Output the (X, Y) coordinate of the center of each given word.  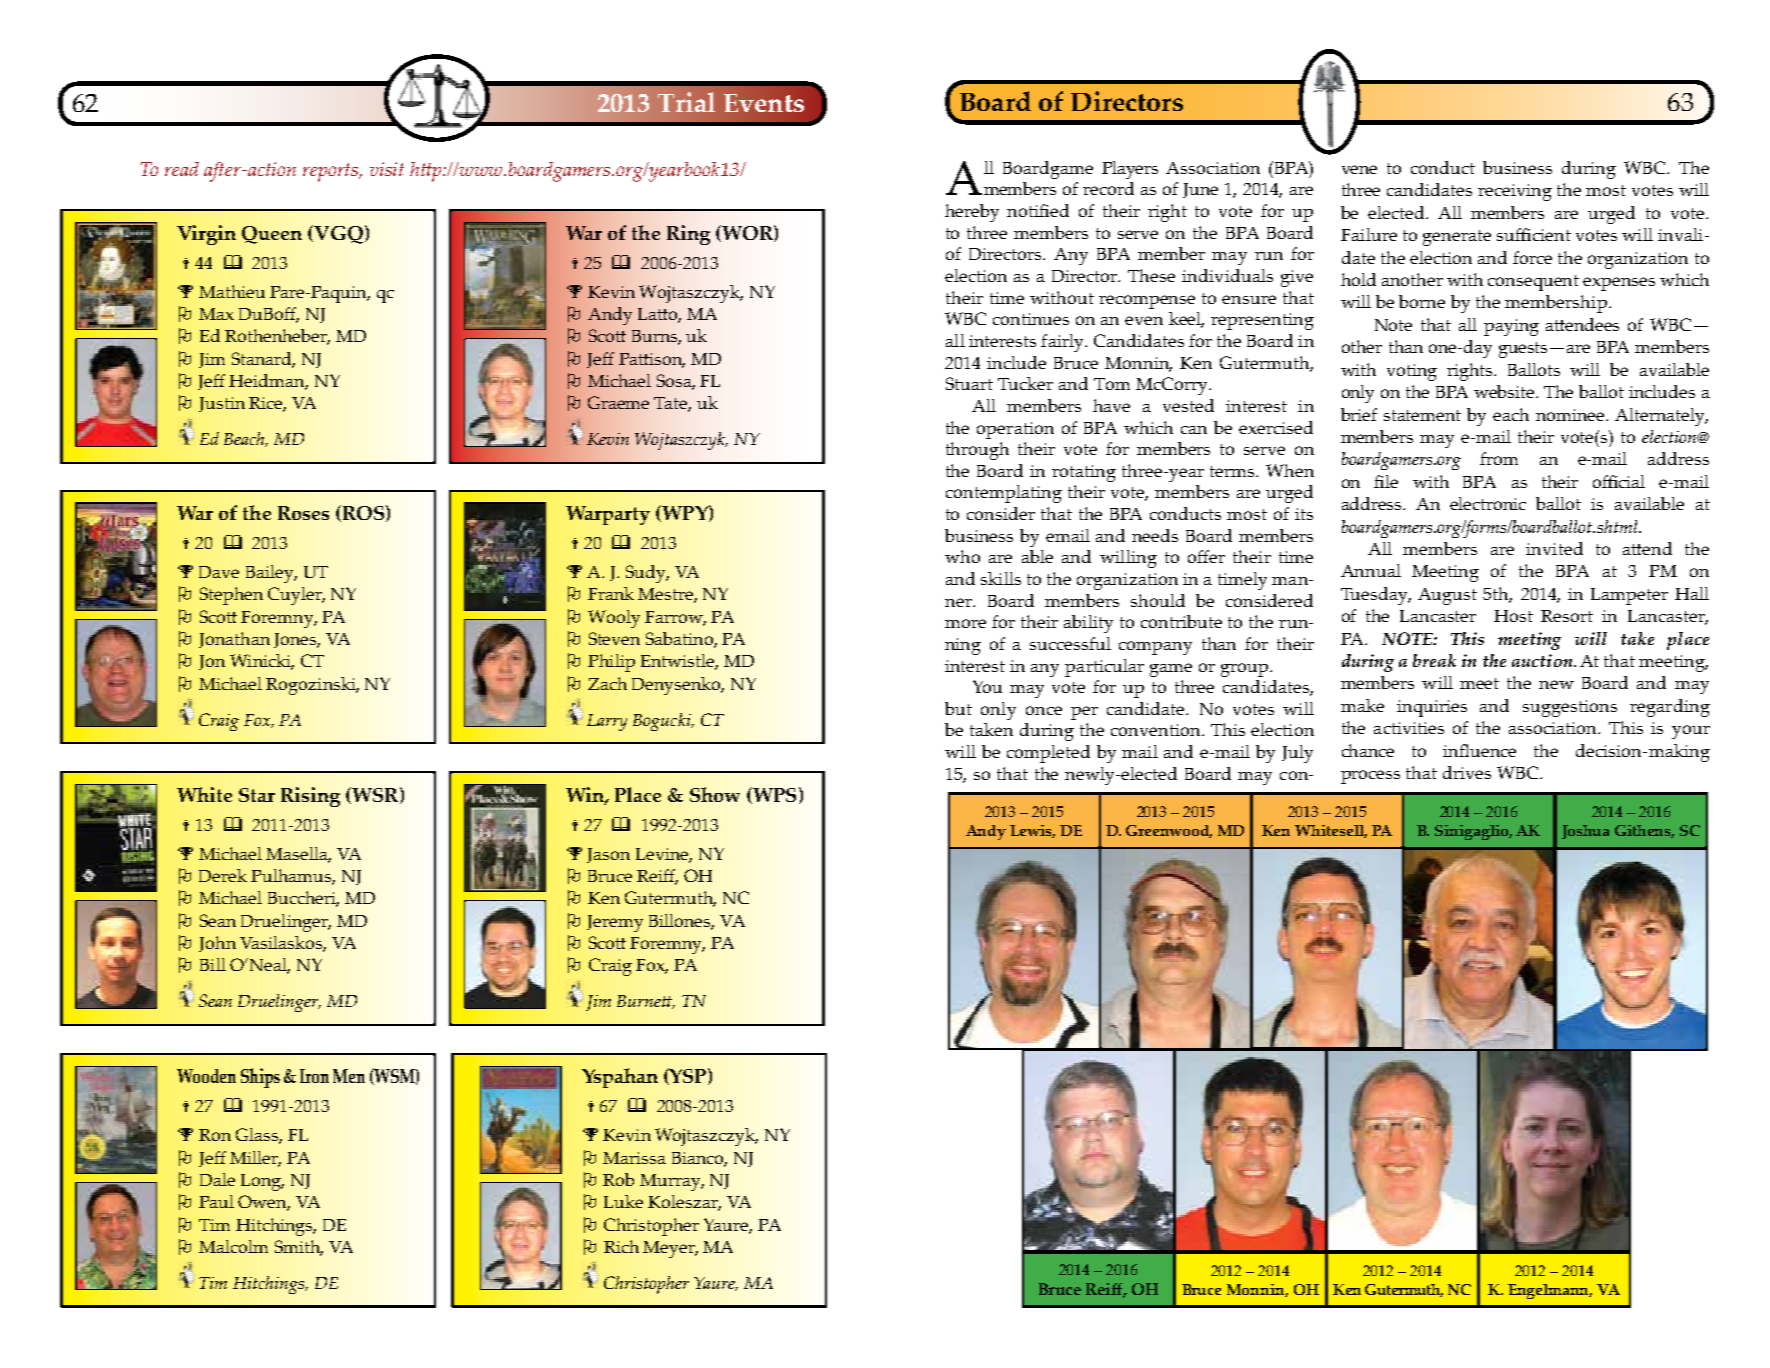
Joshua (1585, 832)
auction (1543, 660)
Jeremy (615, 923)
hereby (972, 213)
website (1505, 391)
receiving (1515, 192)
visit (387, 169)
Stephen (231, 596)
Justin (222, 404)
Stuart (969, 383)
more (965, 623)
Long (262, 1182)
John (217, 944)
